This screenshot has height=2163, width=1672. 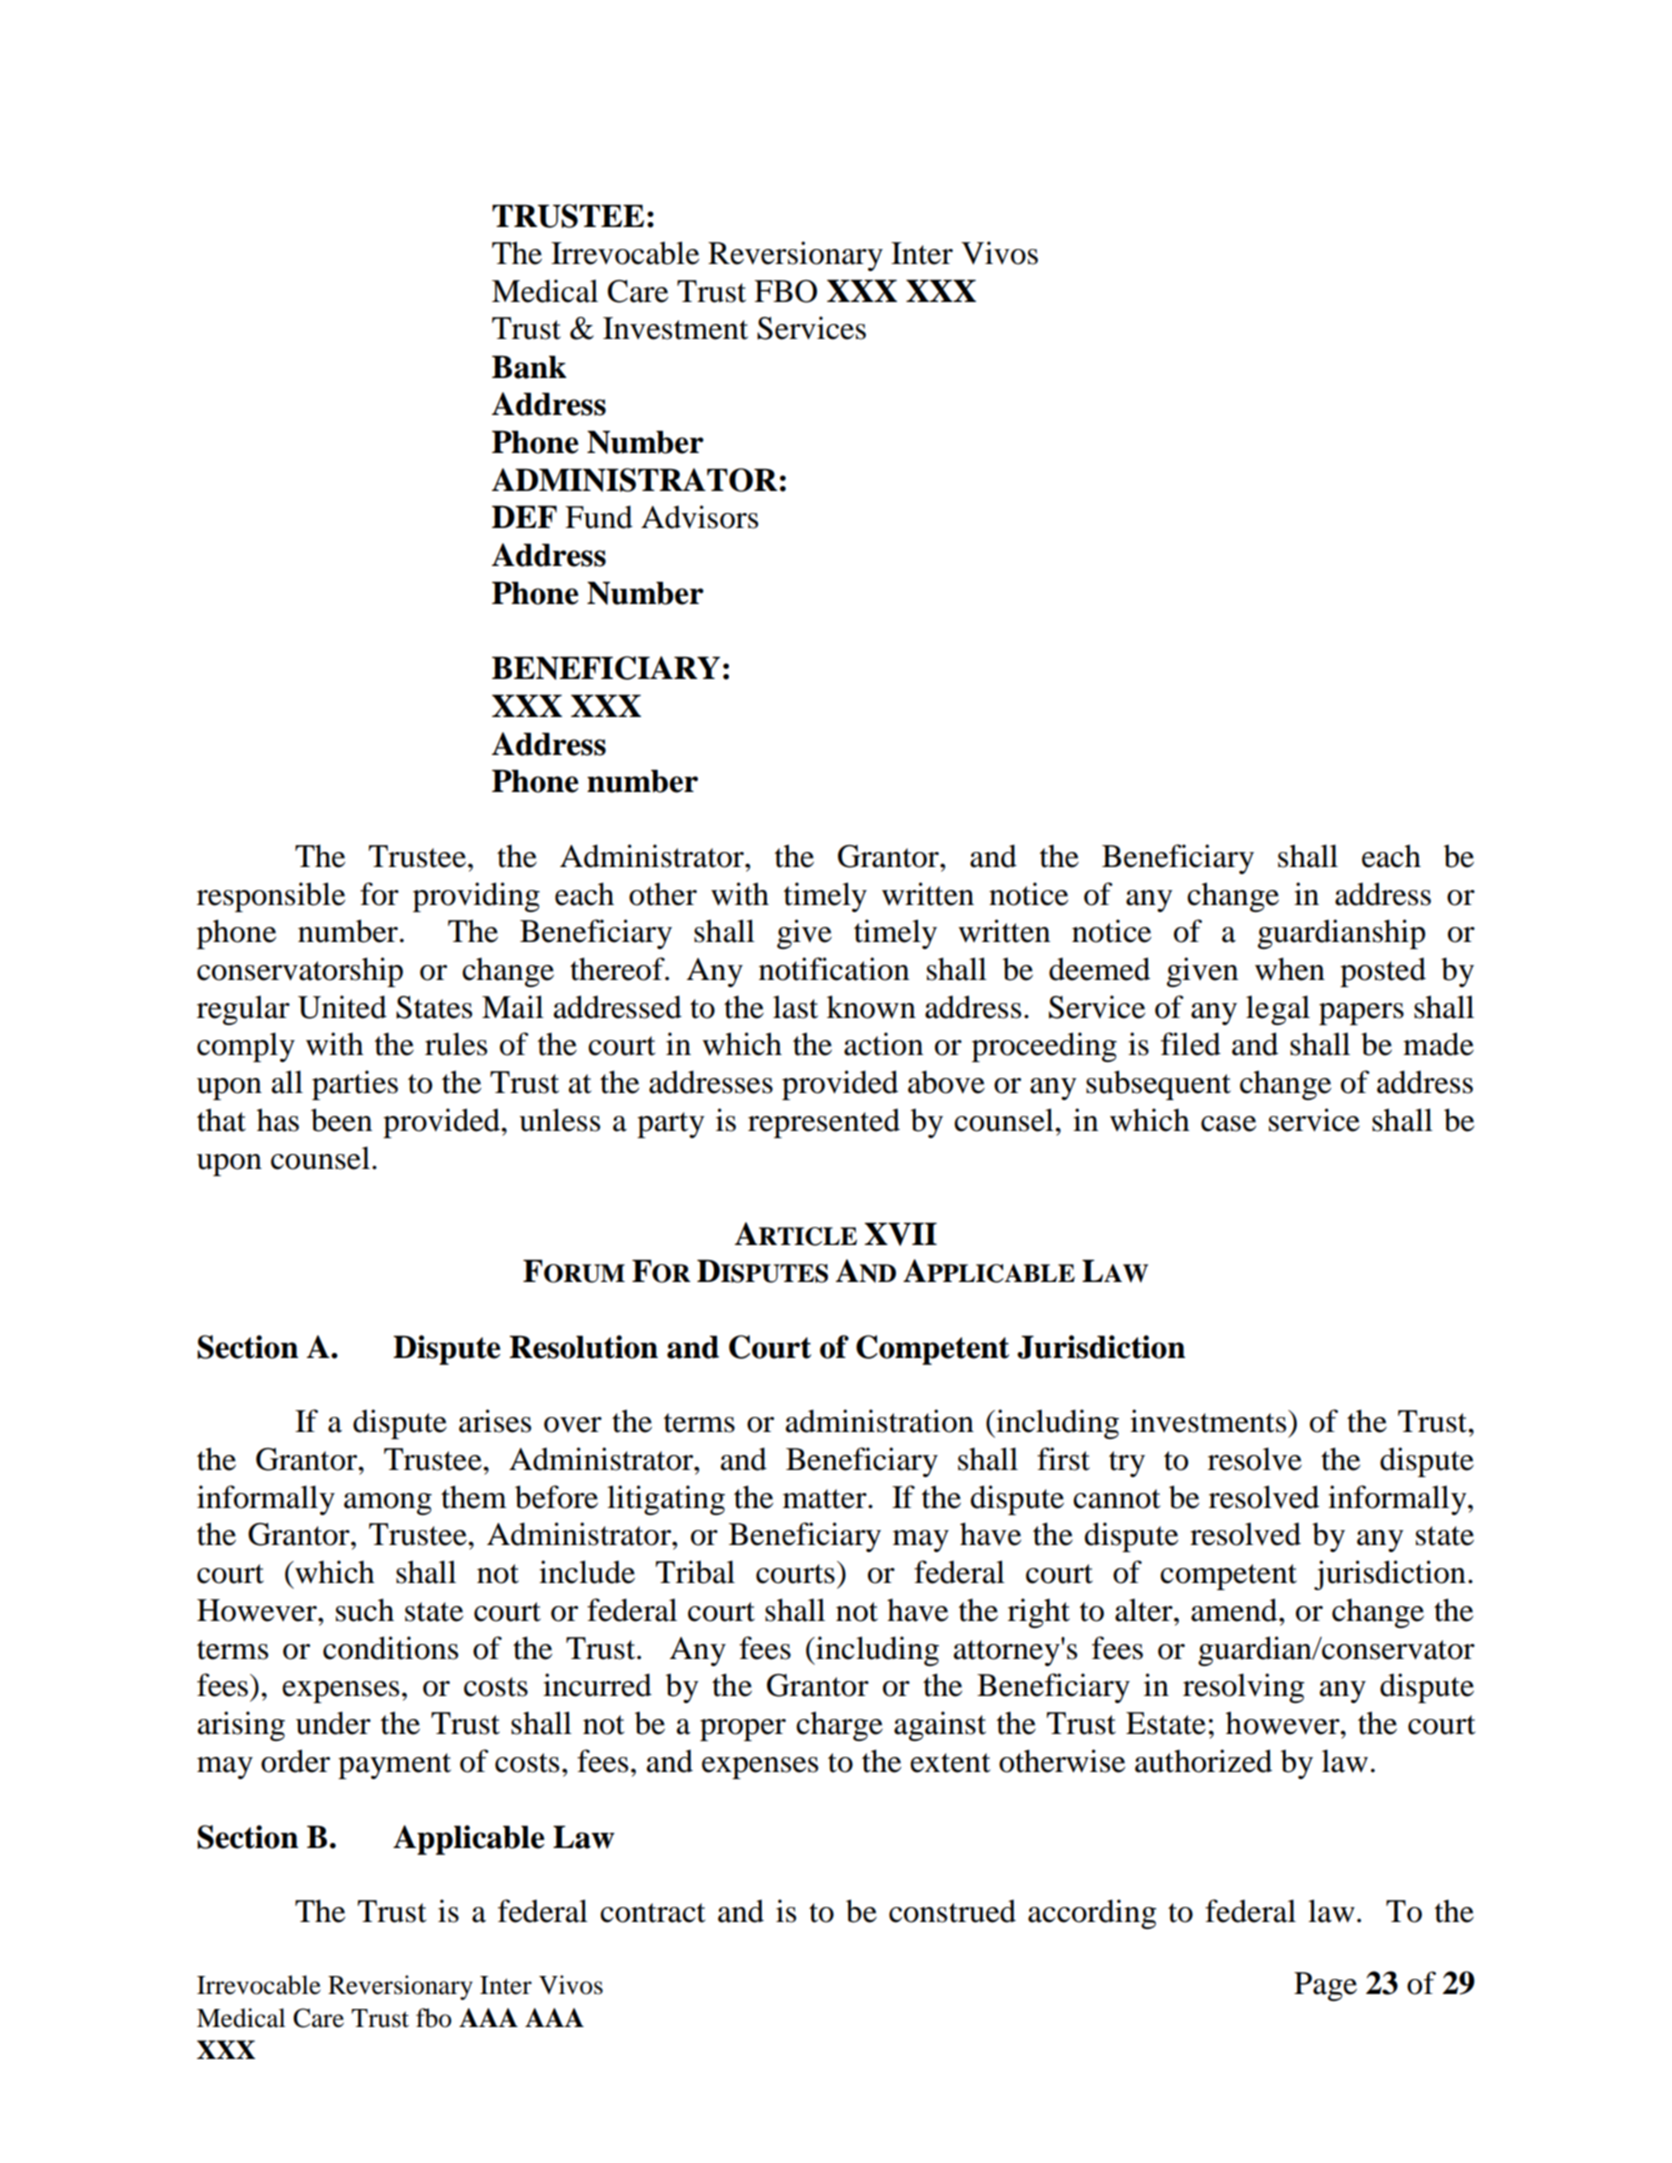 What do you see at coordinates (529, 367) in the screenshot?
I see `Bank` at bounding box center [529, 367].
